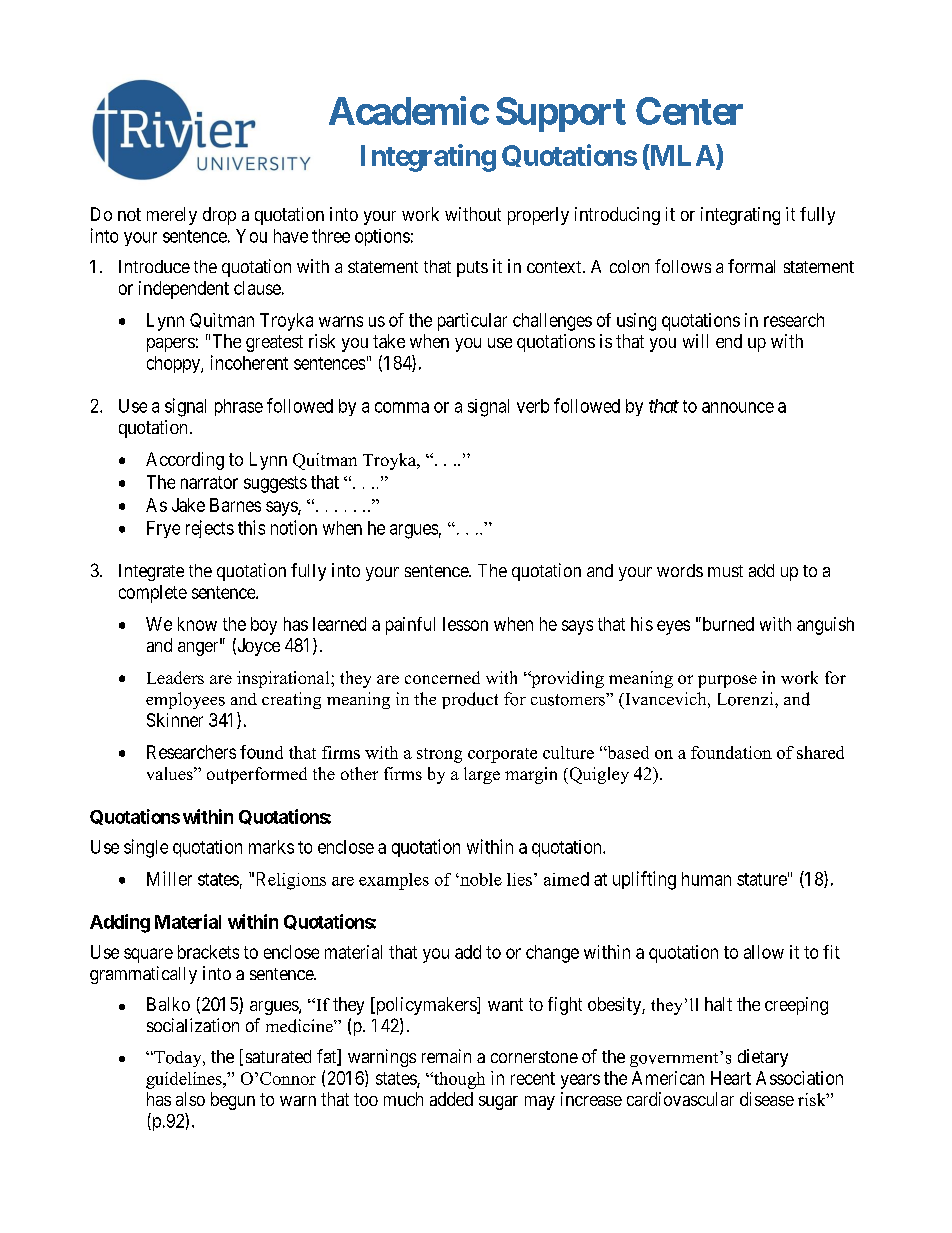 Image resolution: width=952 pixels, height=1233 pixels. I want to click on Support, so click(561, 114).
